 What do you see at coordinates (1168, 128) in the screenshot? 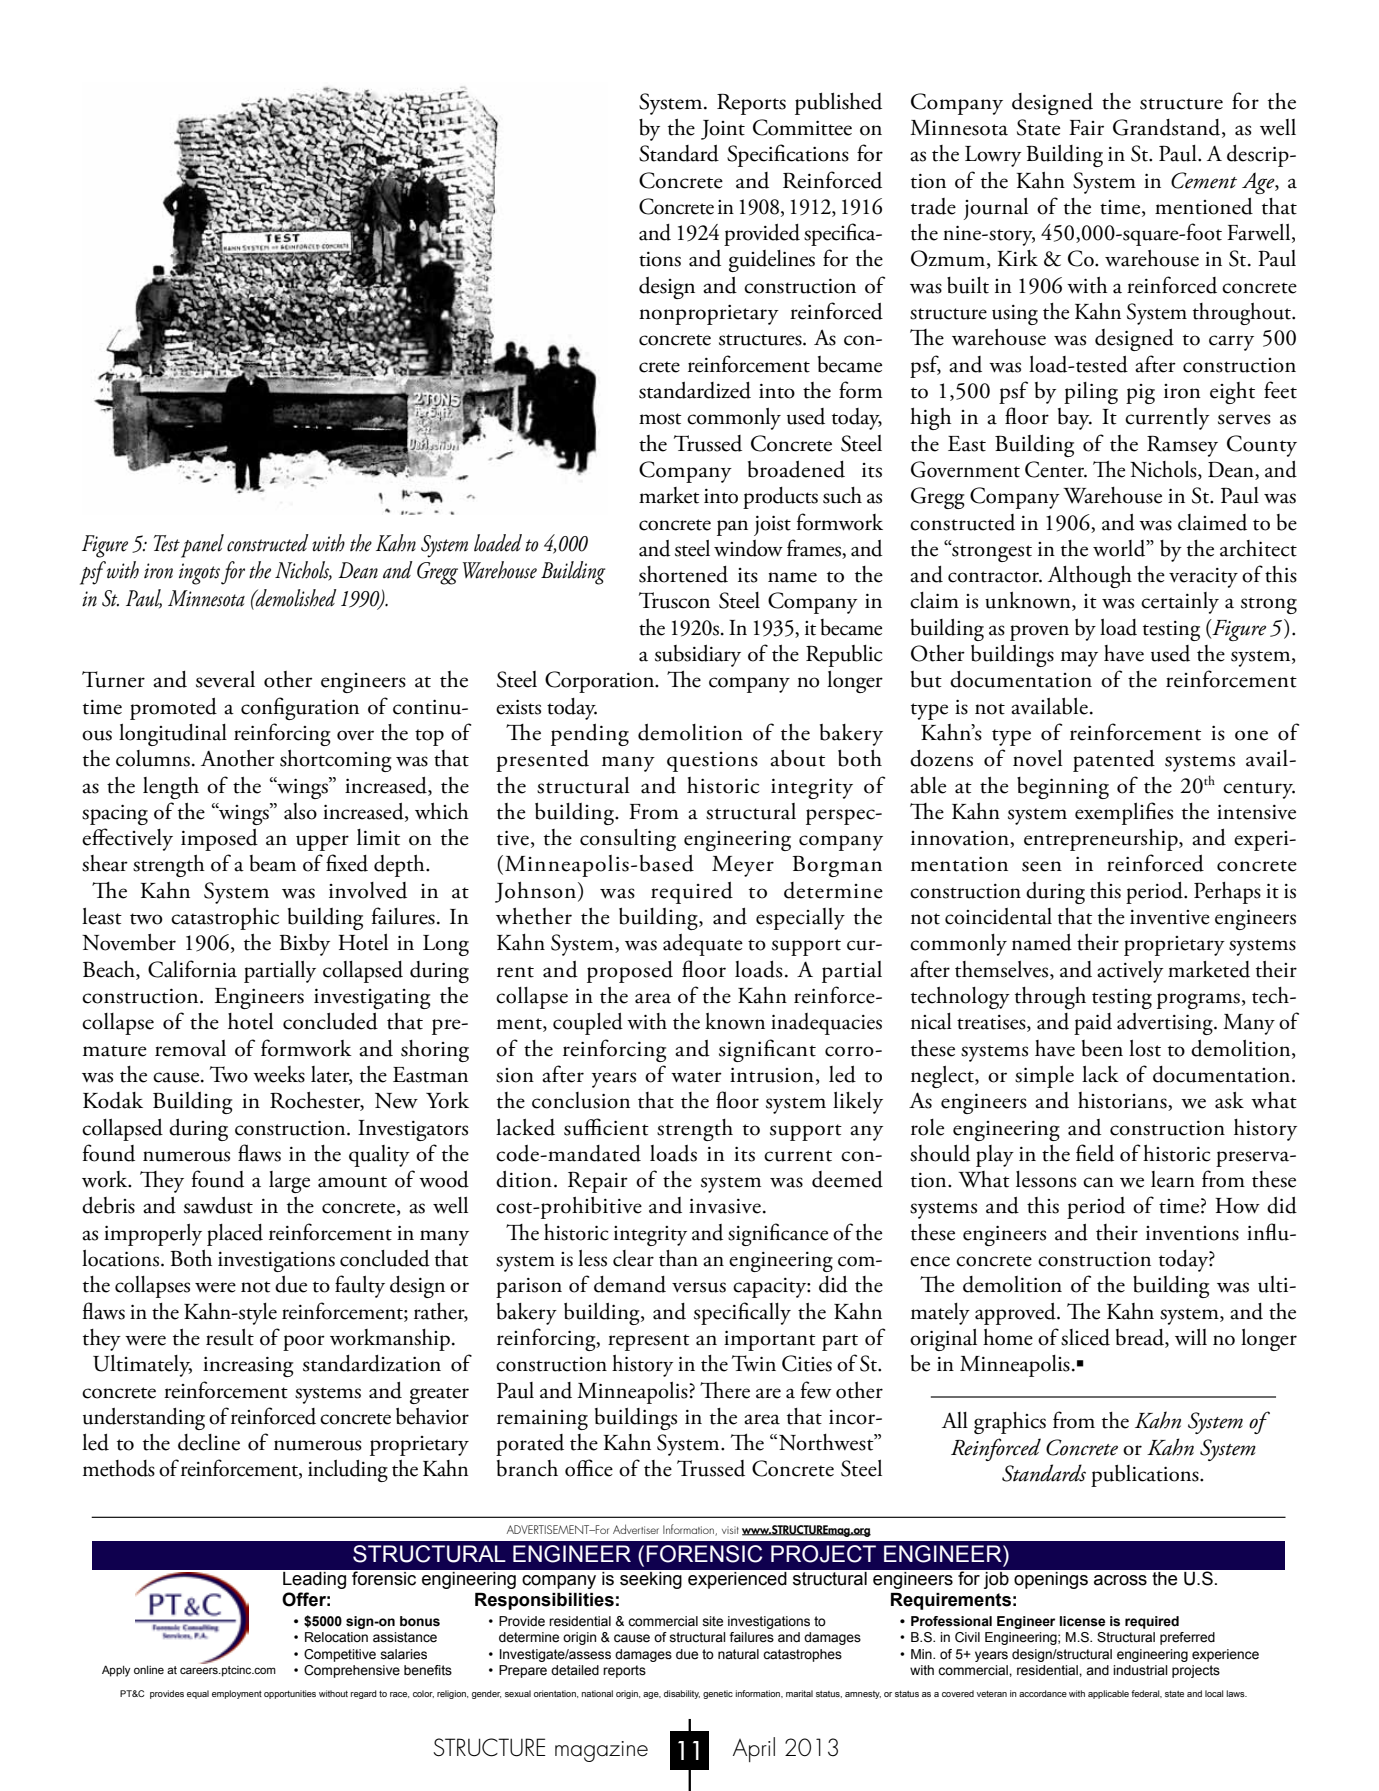
I see `Grandstand` at bounding box center [1168, 128].
